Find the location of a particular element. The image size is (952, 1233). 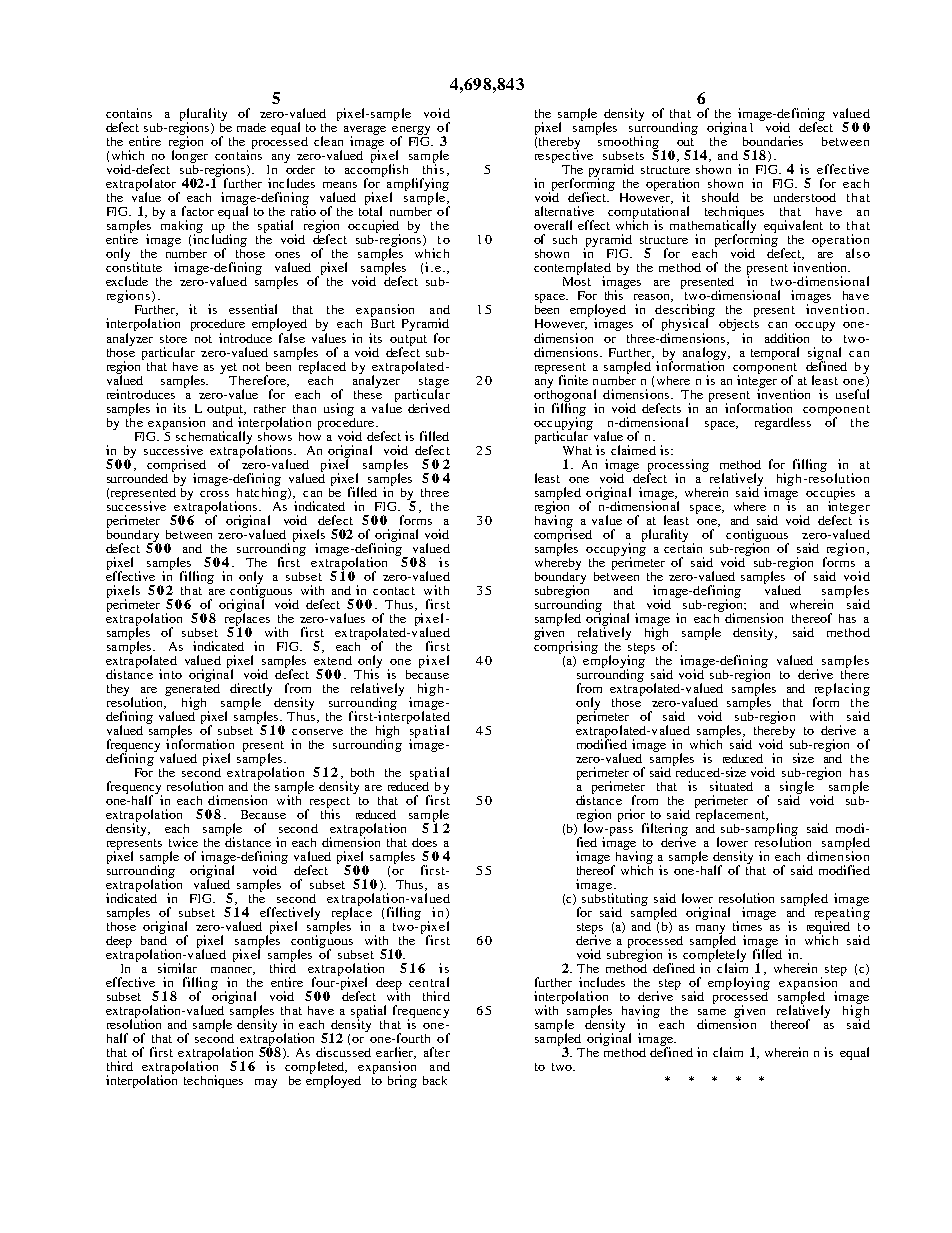

boundaries is located at coordinates (773, 141).
